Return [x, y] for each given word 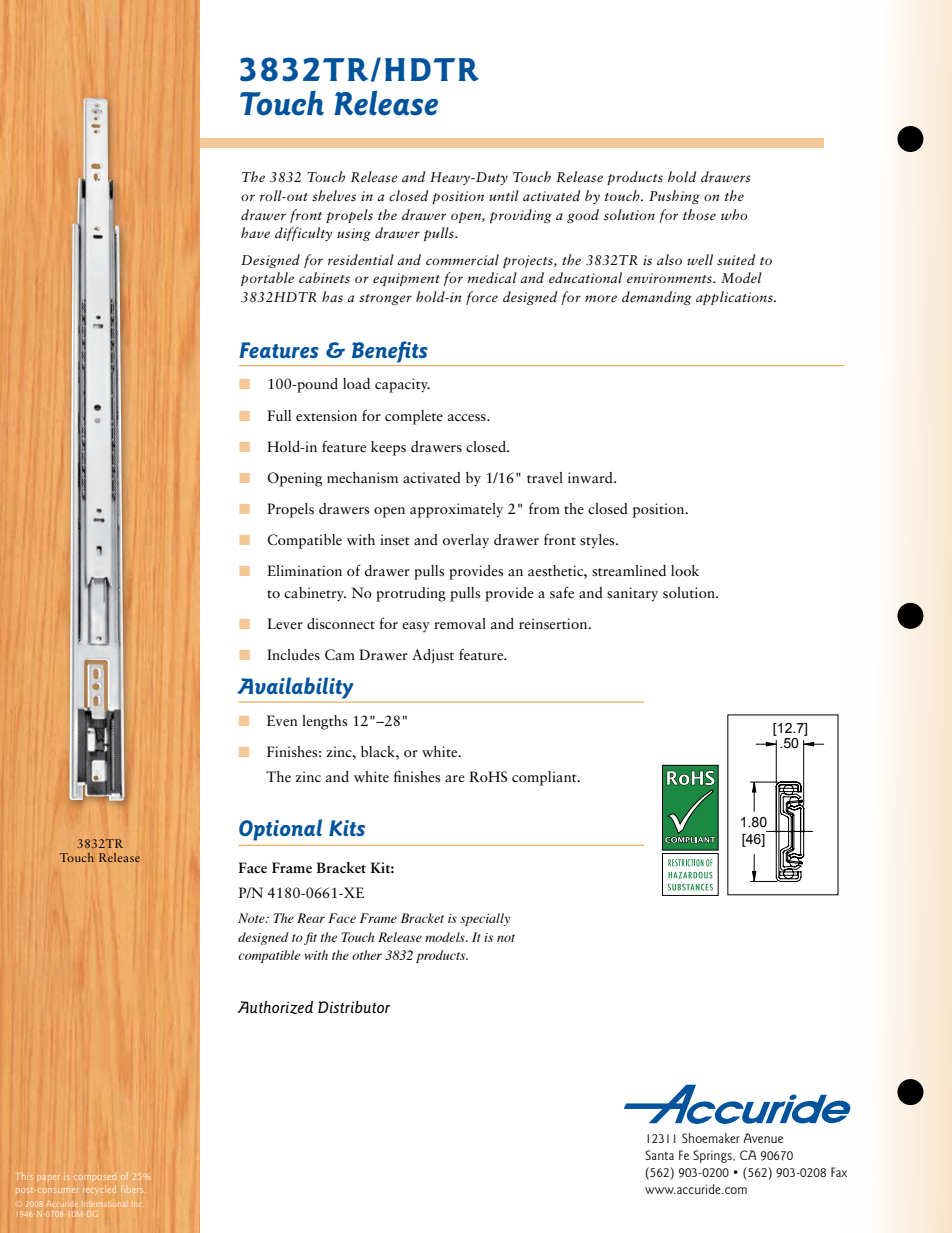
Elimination [304, 570]
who [734, 214]
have [255, 232]
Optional [280, 830]
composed [95, 1178]
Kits [347, 828]
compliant [545, 778]
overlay [466, 541]
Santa [659, 1155]
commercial [462, 259]
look [685, 570]
